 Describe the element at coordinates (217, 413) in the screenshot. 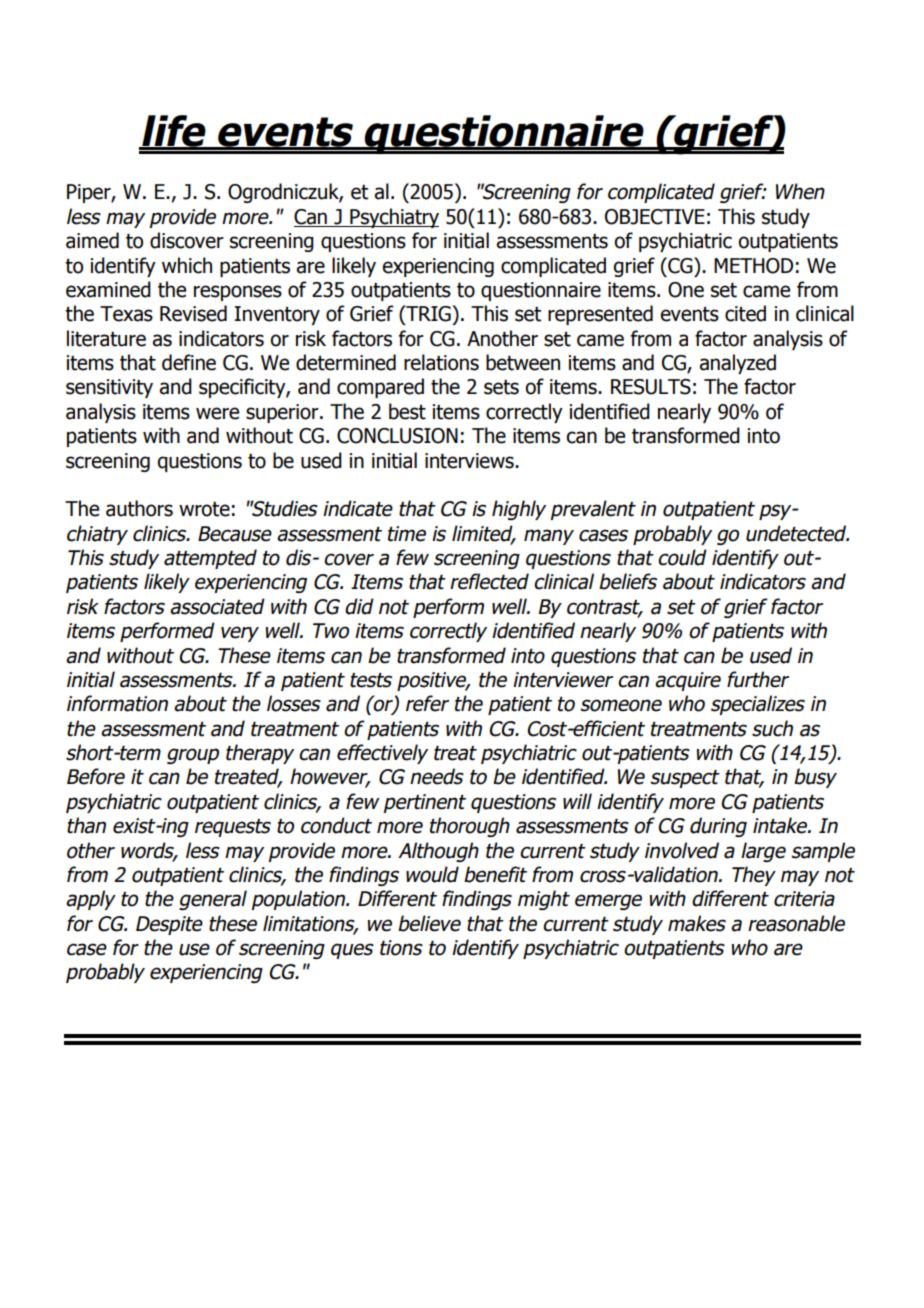

I see `were` at that location.
